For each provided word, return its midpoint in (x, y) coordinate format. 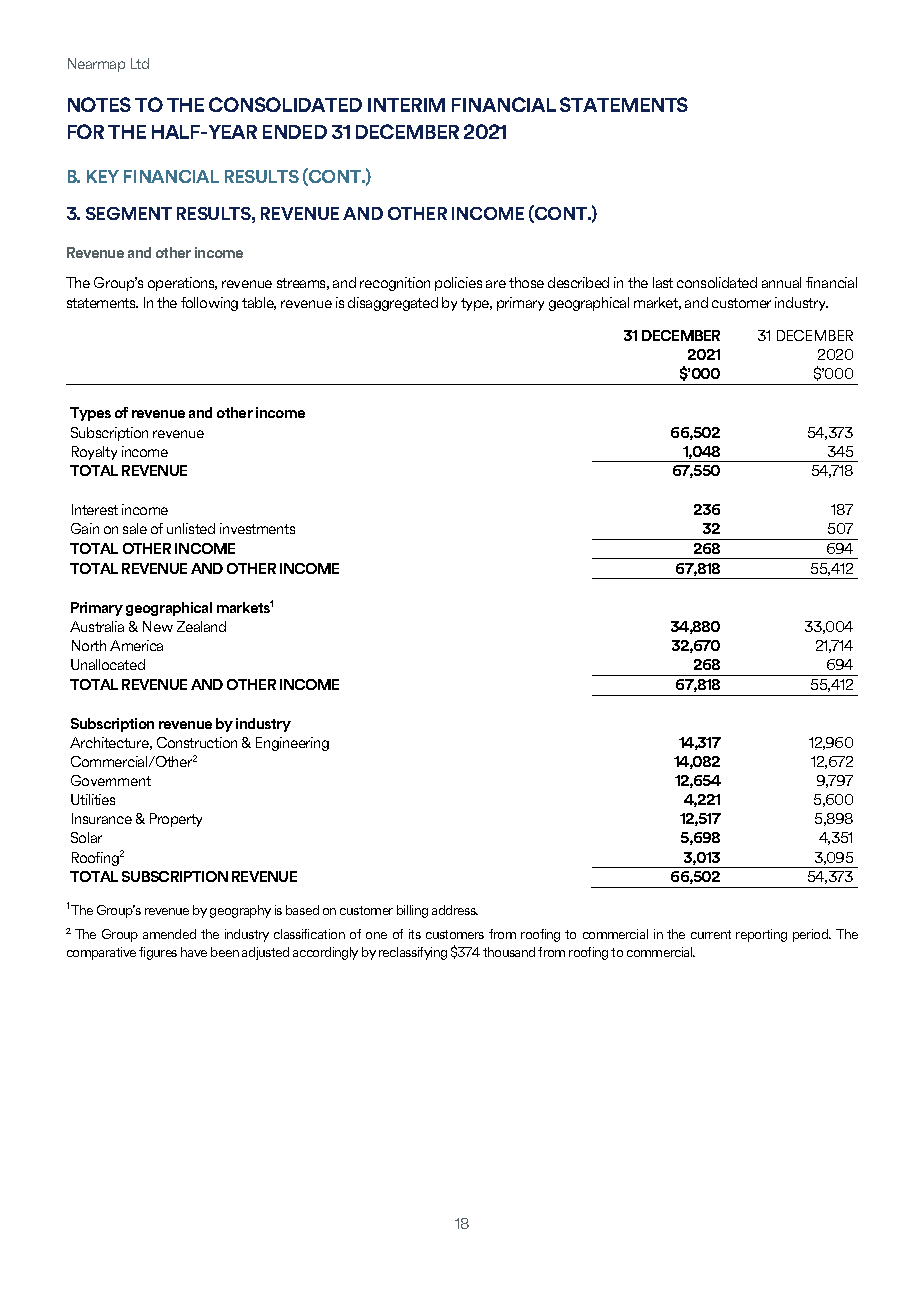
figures (158, 953)
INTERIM (406, 105)
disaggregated (393, 304)
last (663, 282)
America (136, 645)
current (711, 934)
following (209, 304)
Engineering (292, 744)
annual (781, 282)
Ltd (140, 63)
